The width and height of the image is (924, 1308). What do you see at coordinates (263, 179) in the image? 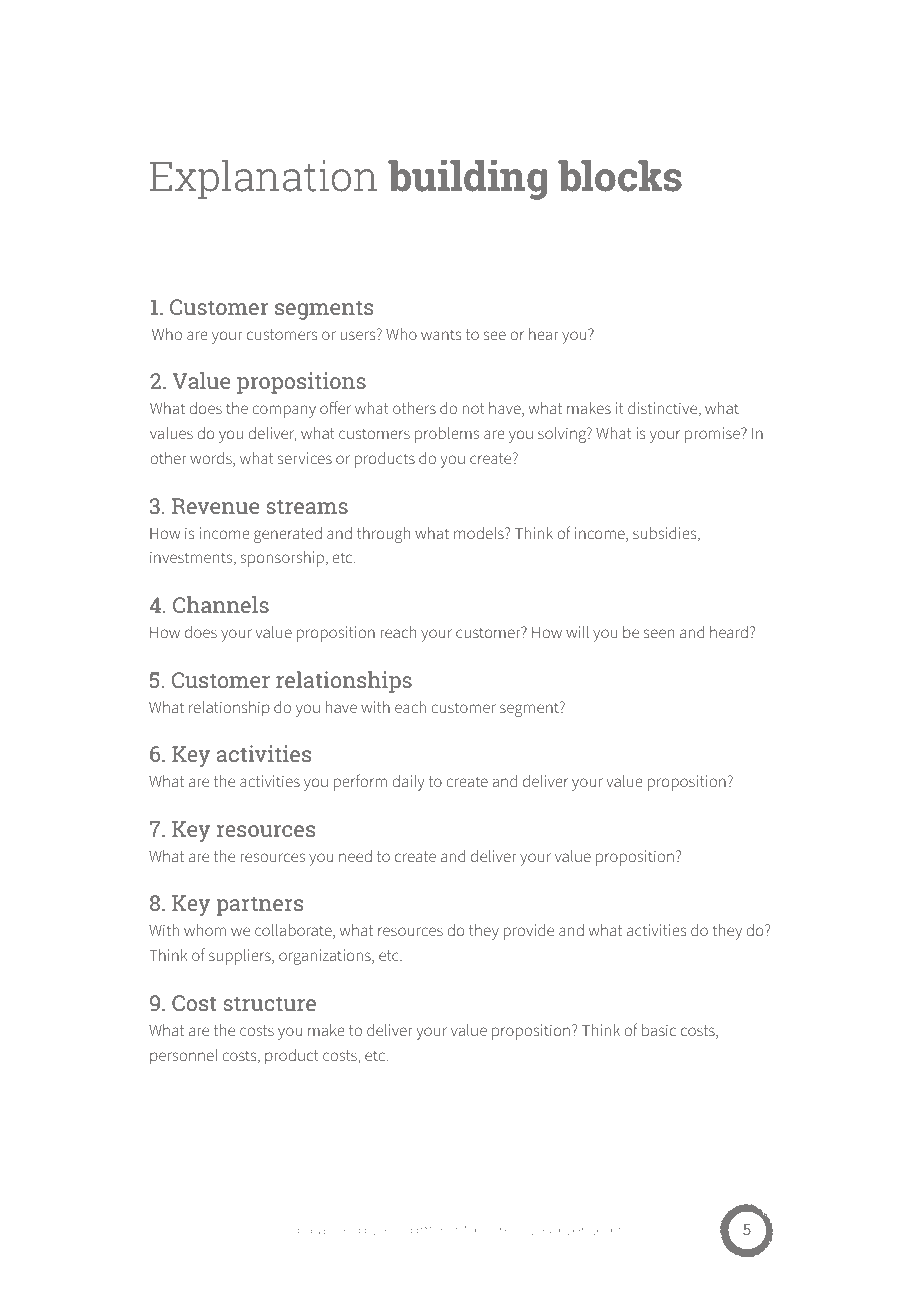
I see `Explanation` at bounding box center [263, 179].
